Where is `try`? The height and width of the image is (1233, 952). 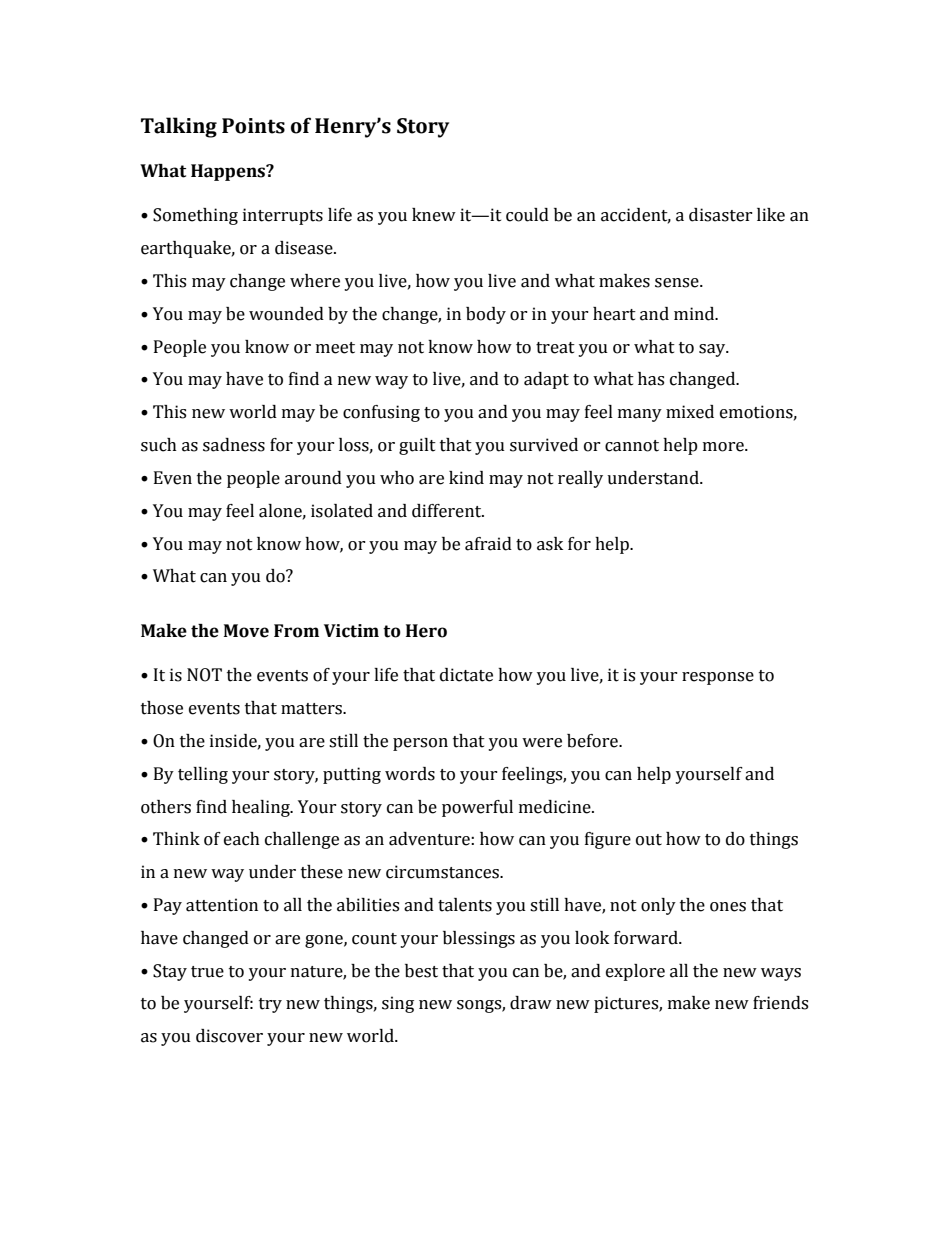
try is located at coordinates (270, 1005).
